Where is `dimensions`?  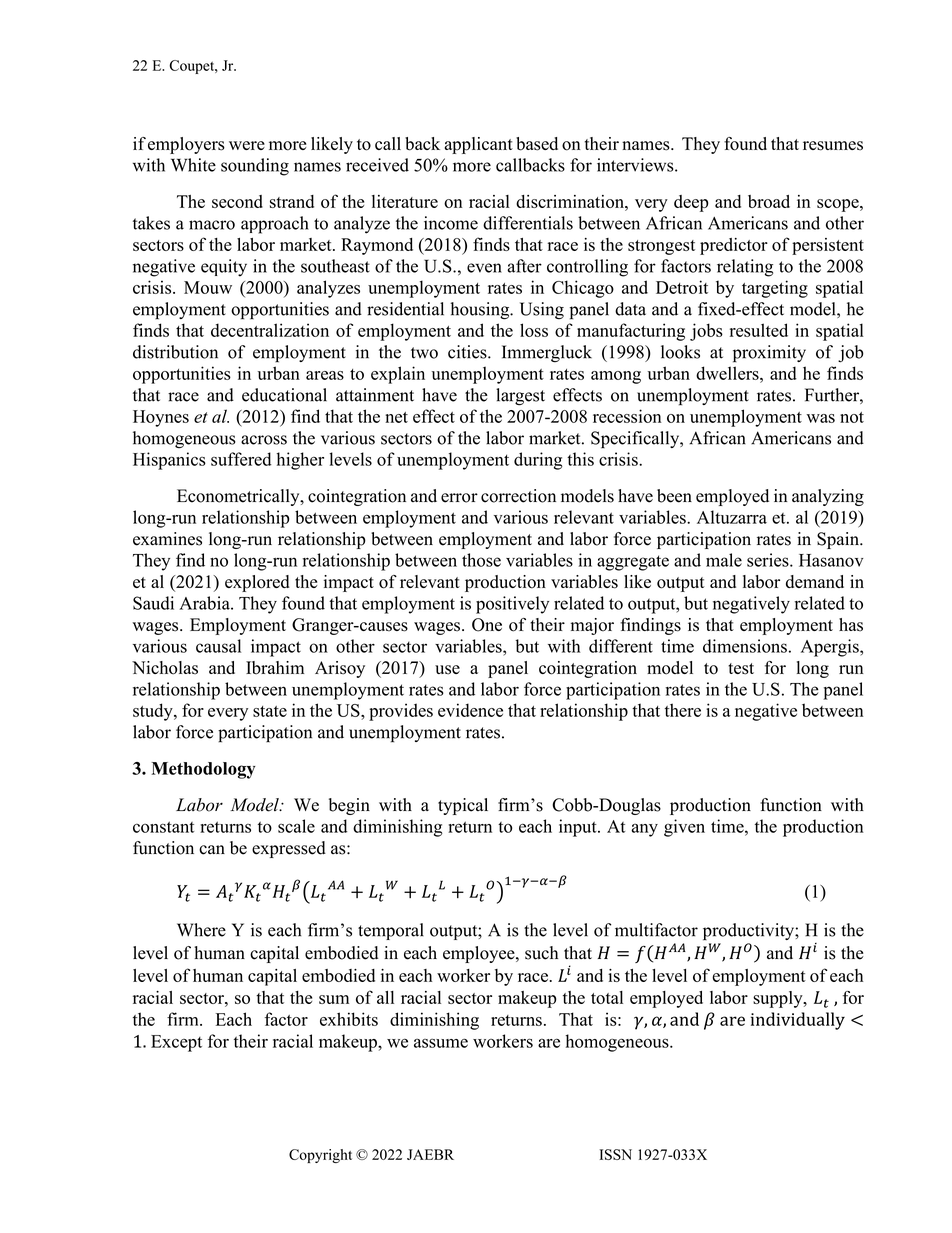 dimensions is located at coordinates (745, 646).
